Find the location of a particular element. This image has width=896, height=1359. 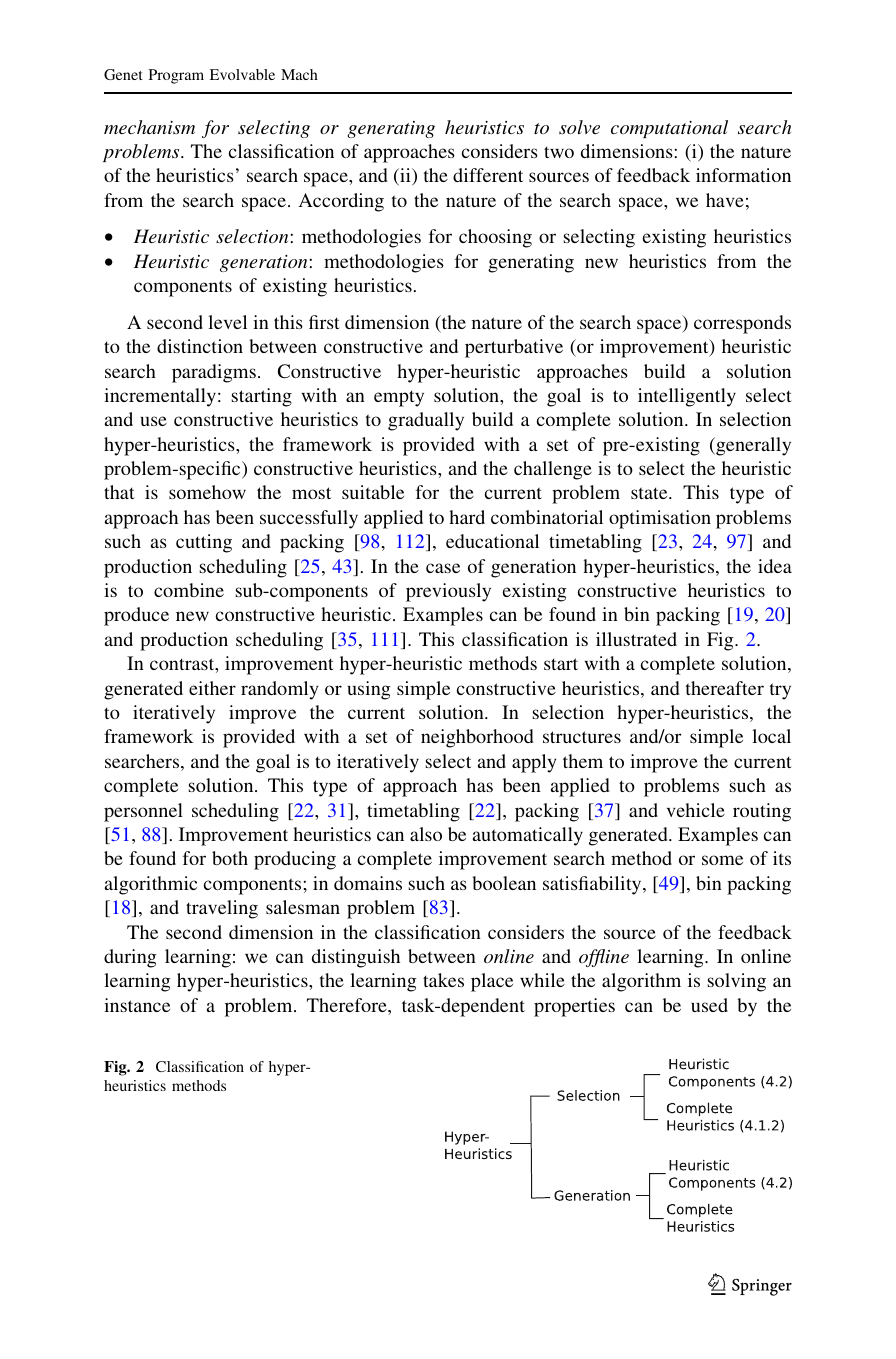

different is located at coordinates (488, 175).
